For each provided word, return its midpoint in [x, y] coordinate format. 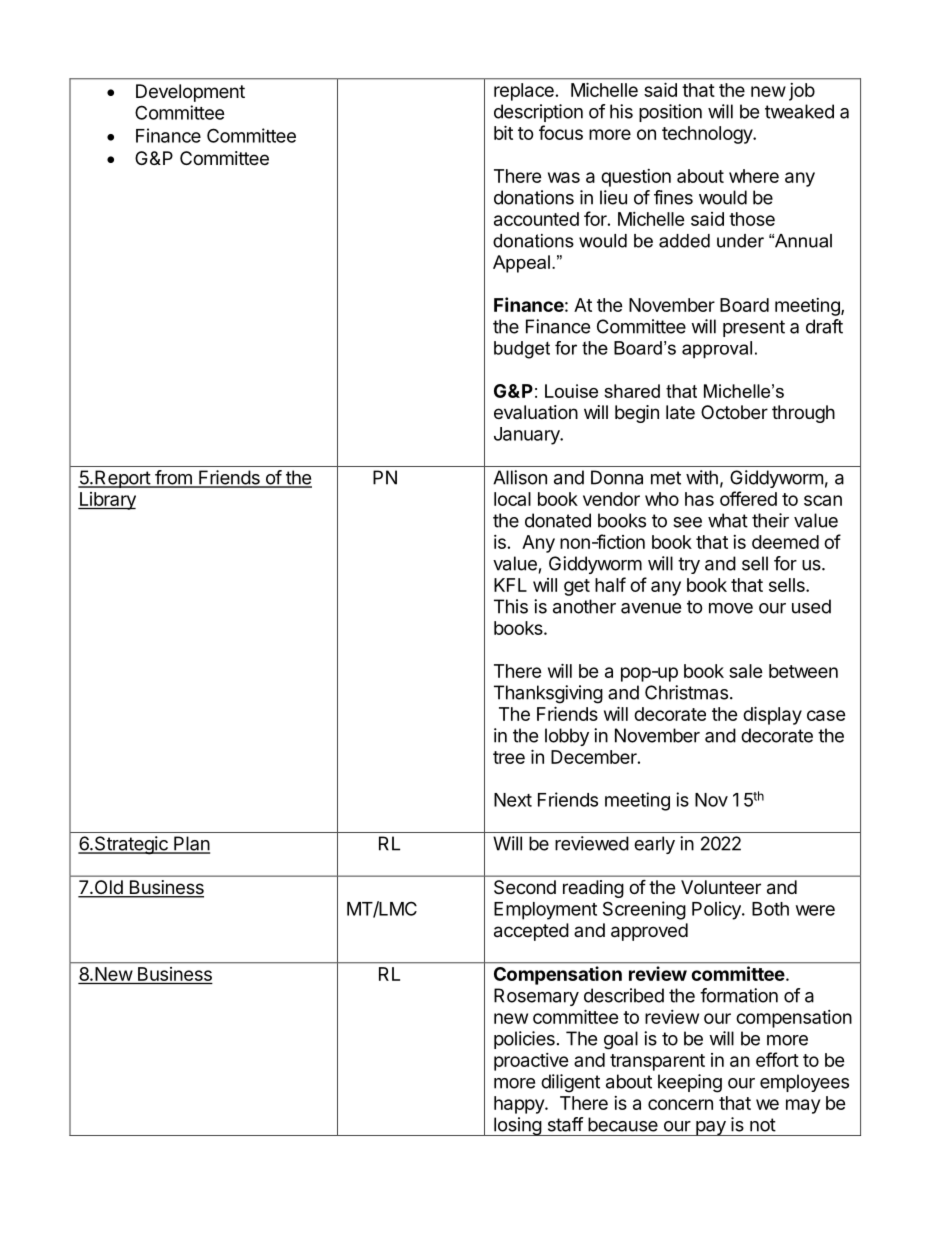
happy [520, 1105]
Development [190, 93]
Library [107, 501]
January [528, 436]
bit [503, 132]
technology [708, 135]
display [772, 715]
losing [517, 1126]
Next [513, 800]
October [734, 412]
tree [509, 757]
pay [711, 1128]
